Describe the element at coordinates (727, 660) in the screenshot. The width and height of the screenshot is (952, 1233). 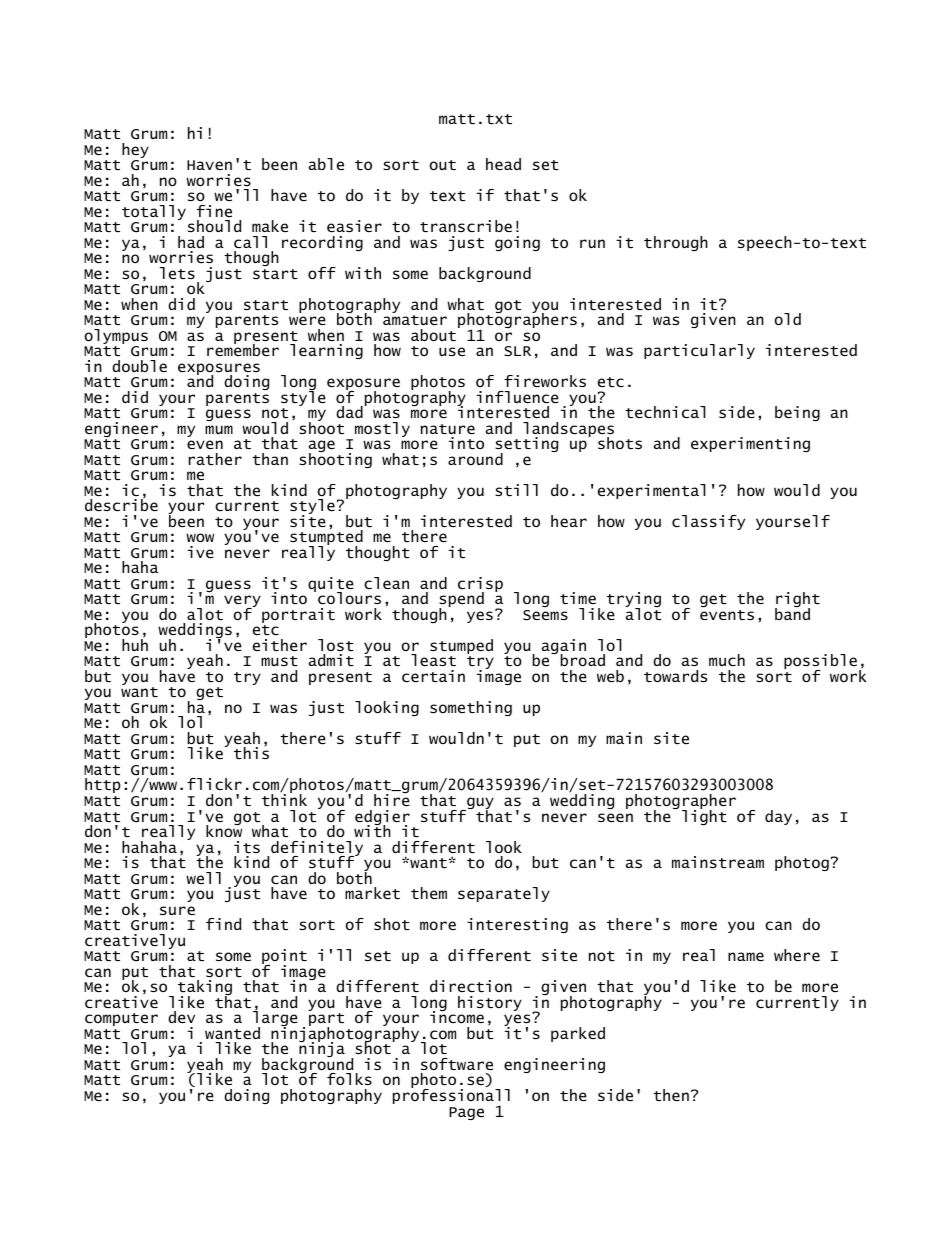
I see `much` at that location.
